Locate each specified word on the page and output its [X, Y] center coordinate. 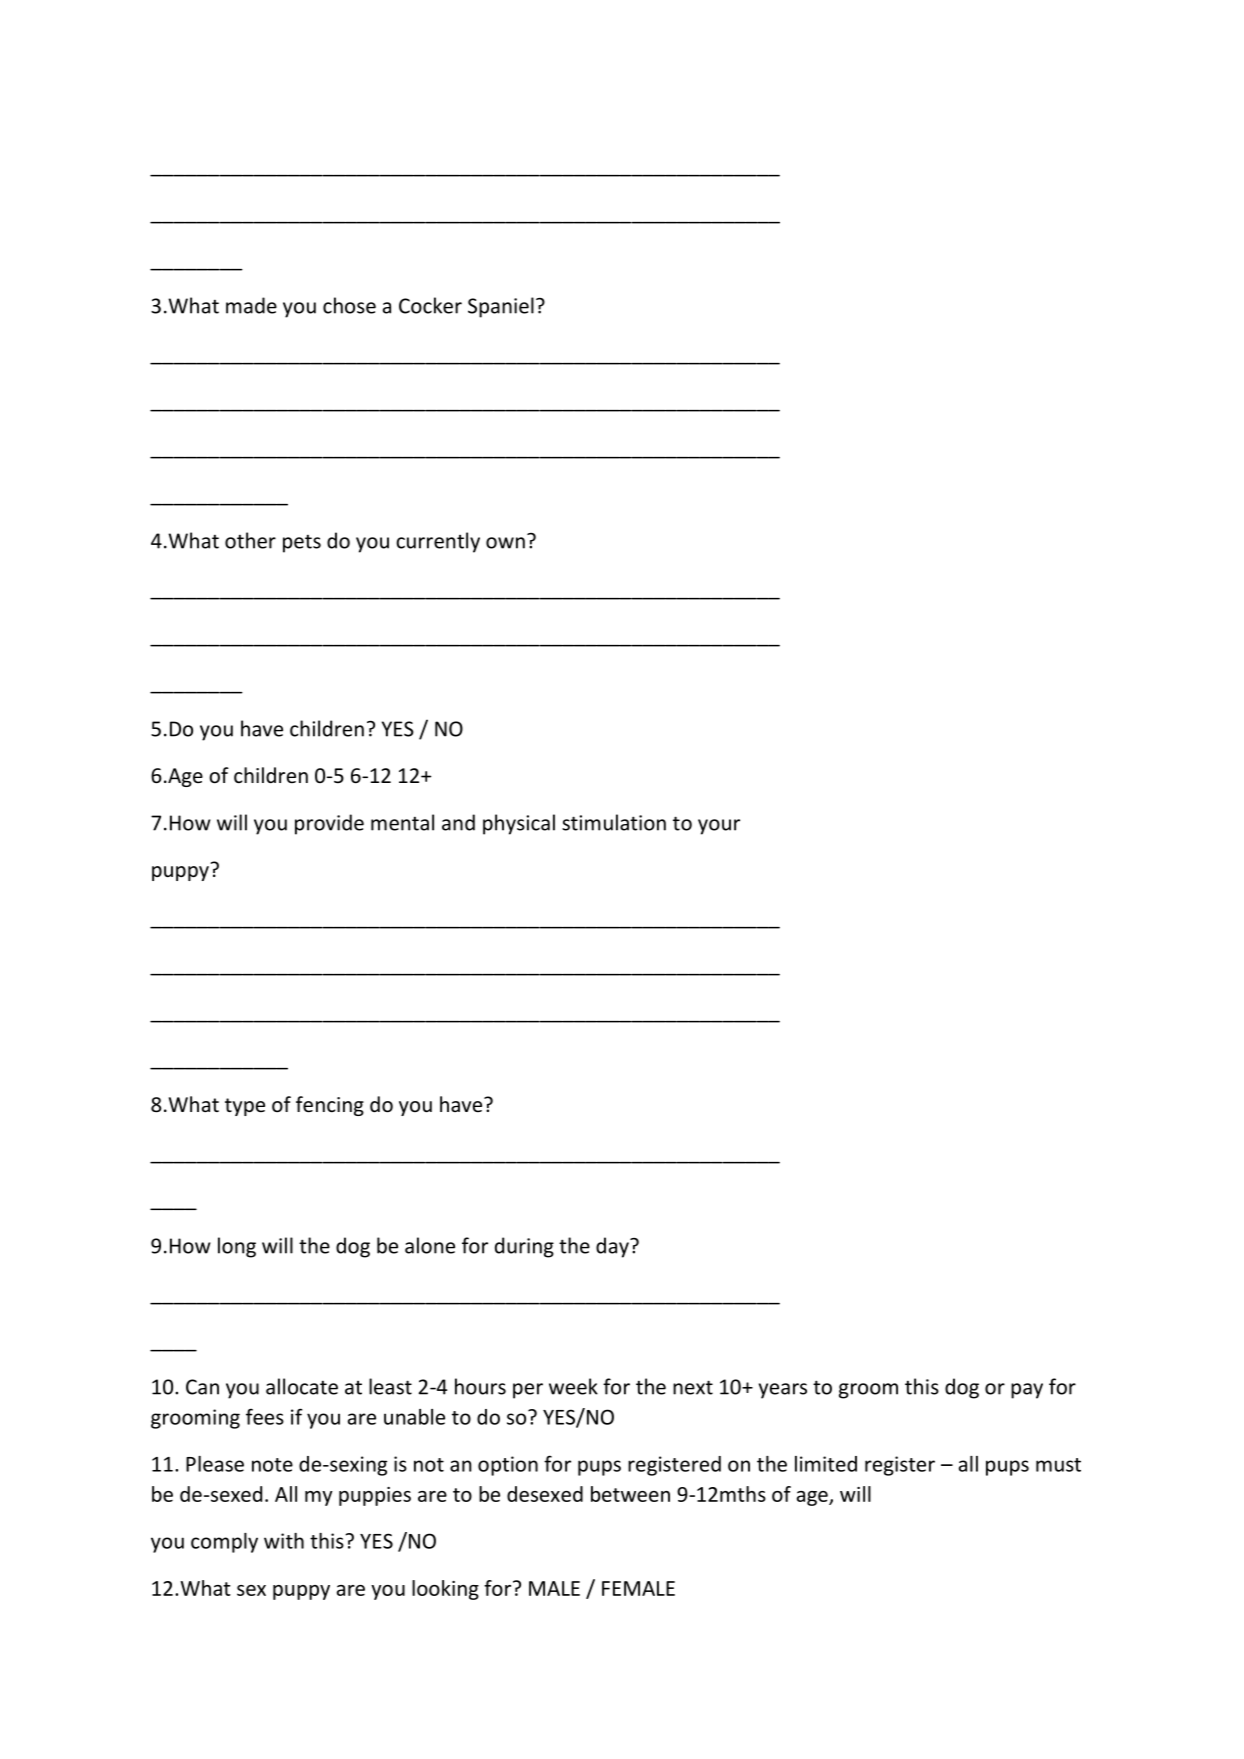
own [505, 543]
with [284, 1541]
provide [329, 824]
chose [349, 305]
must [1058, 1465]
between [630, 1494]
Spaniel [501, 307]
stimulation [614, 822]
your [719, 827]
